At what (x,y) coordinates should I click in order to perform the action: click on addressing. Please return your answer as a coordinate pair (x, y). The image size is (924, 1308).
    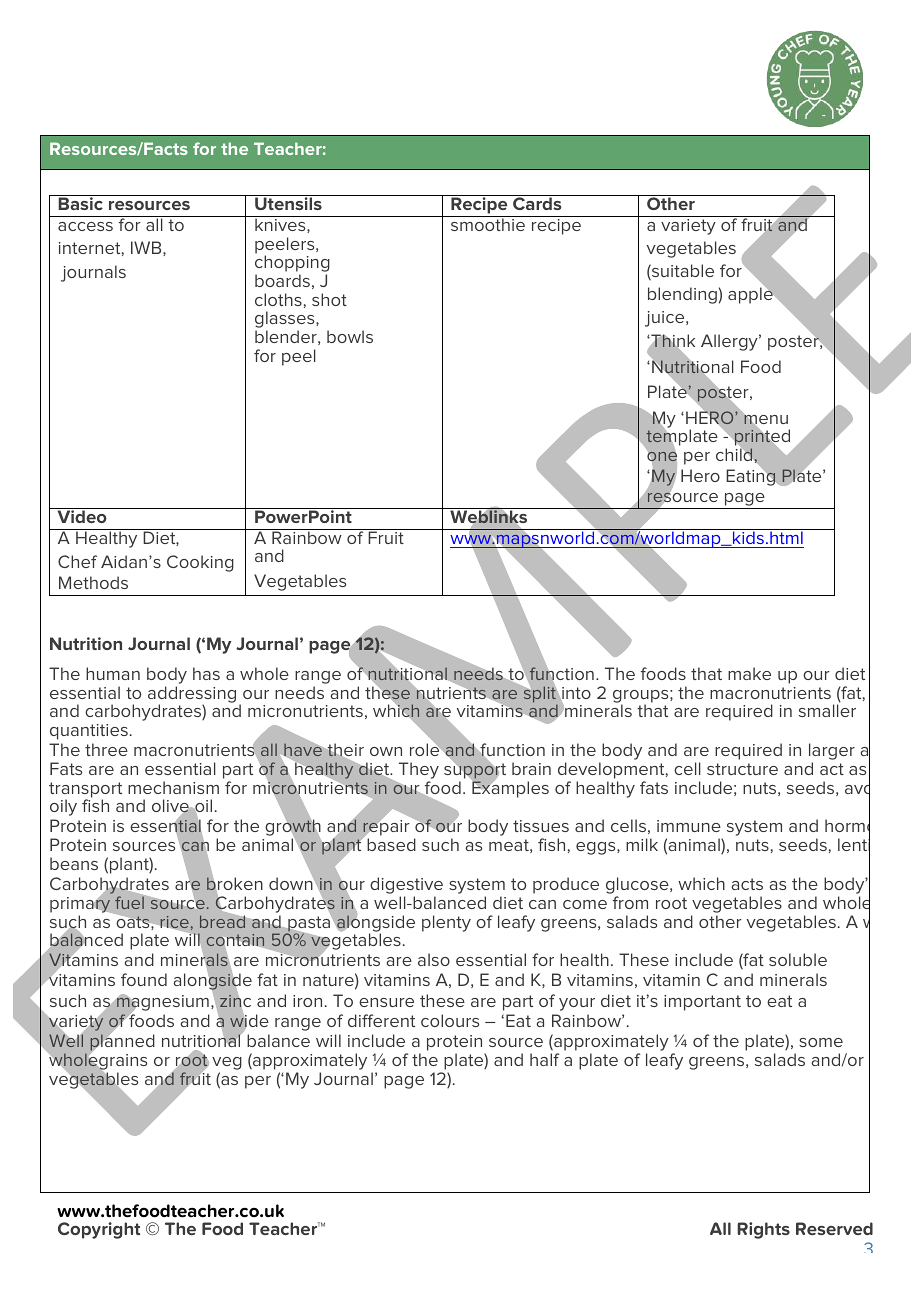
    Looking at the image, I should click on (192, 695).
